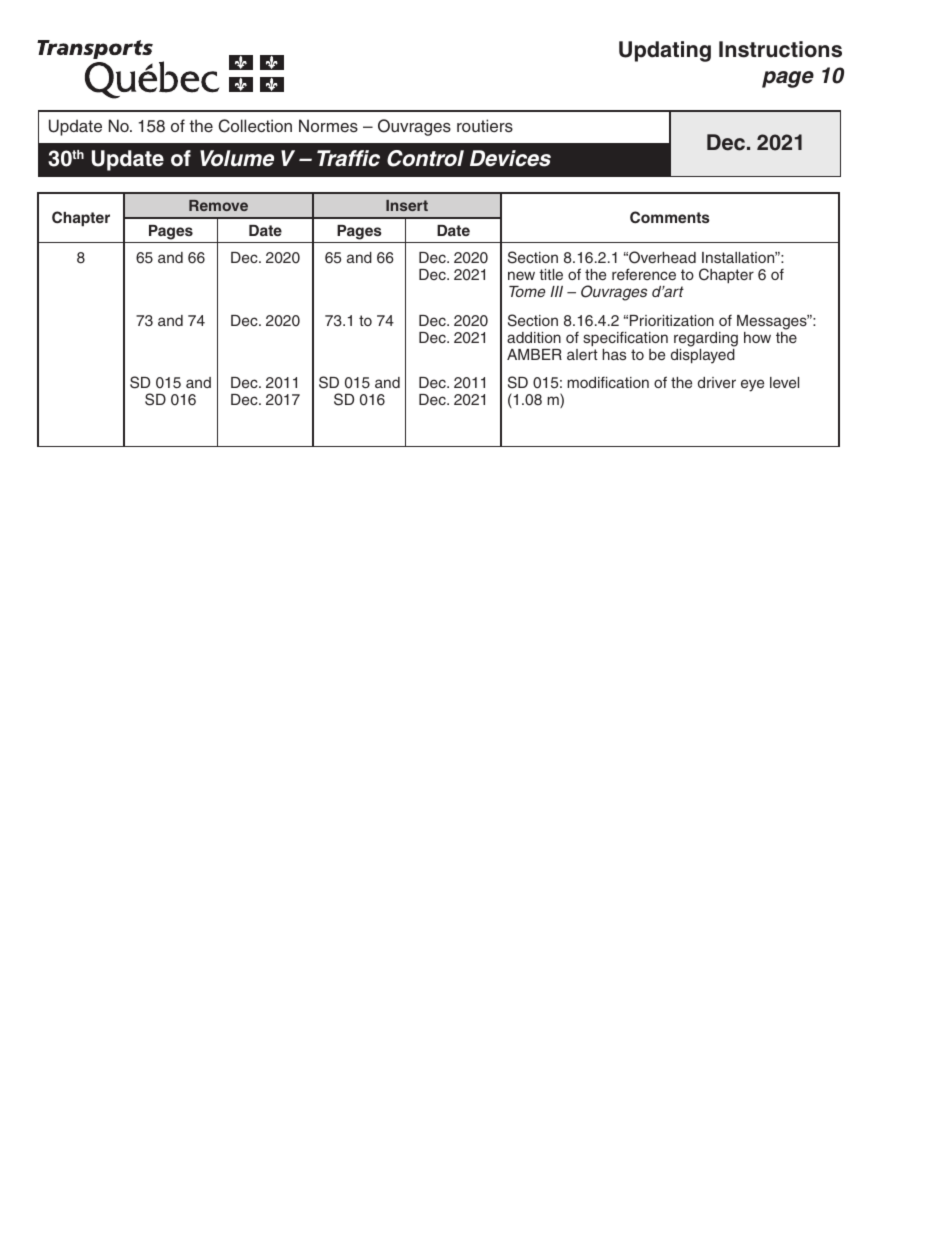  Describe the element at coordinates (780, 49) in the screenshot. I see `Instructions` at that location.
